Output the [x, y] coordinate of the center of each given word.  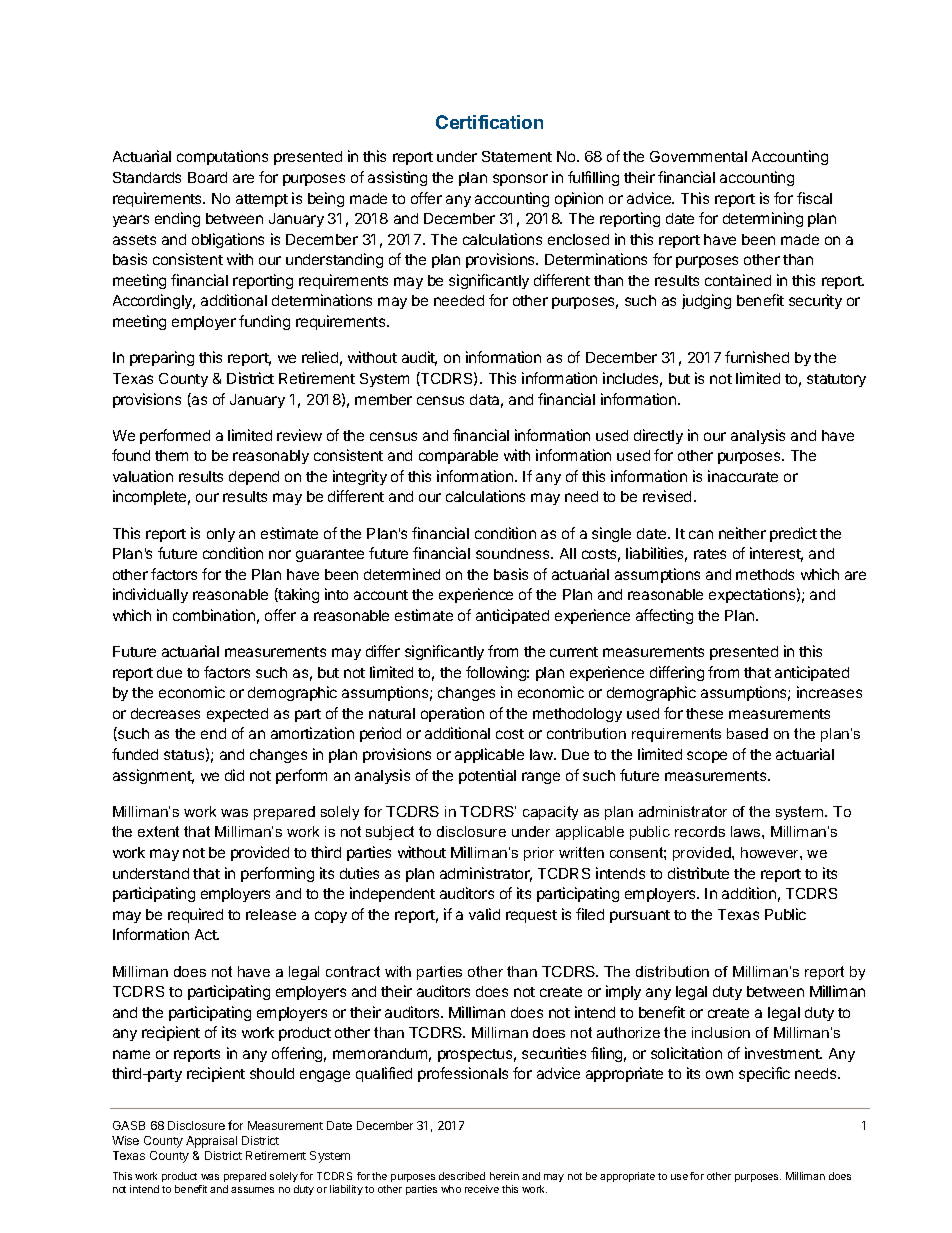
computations [222, 157]
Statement [517, 156]
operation [452, 714]
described [462, 1176]
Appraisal [211, 1142]
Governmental [698, 156]
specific [764, 1074]
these [704, 713]
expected [237, 715]
